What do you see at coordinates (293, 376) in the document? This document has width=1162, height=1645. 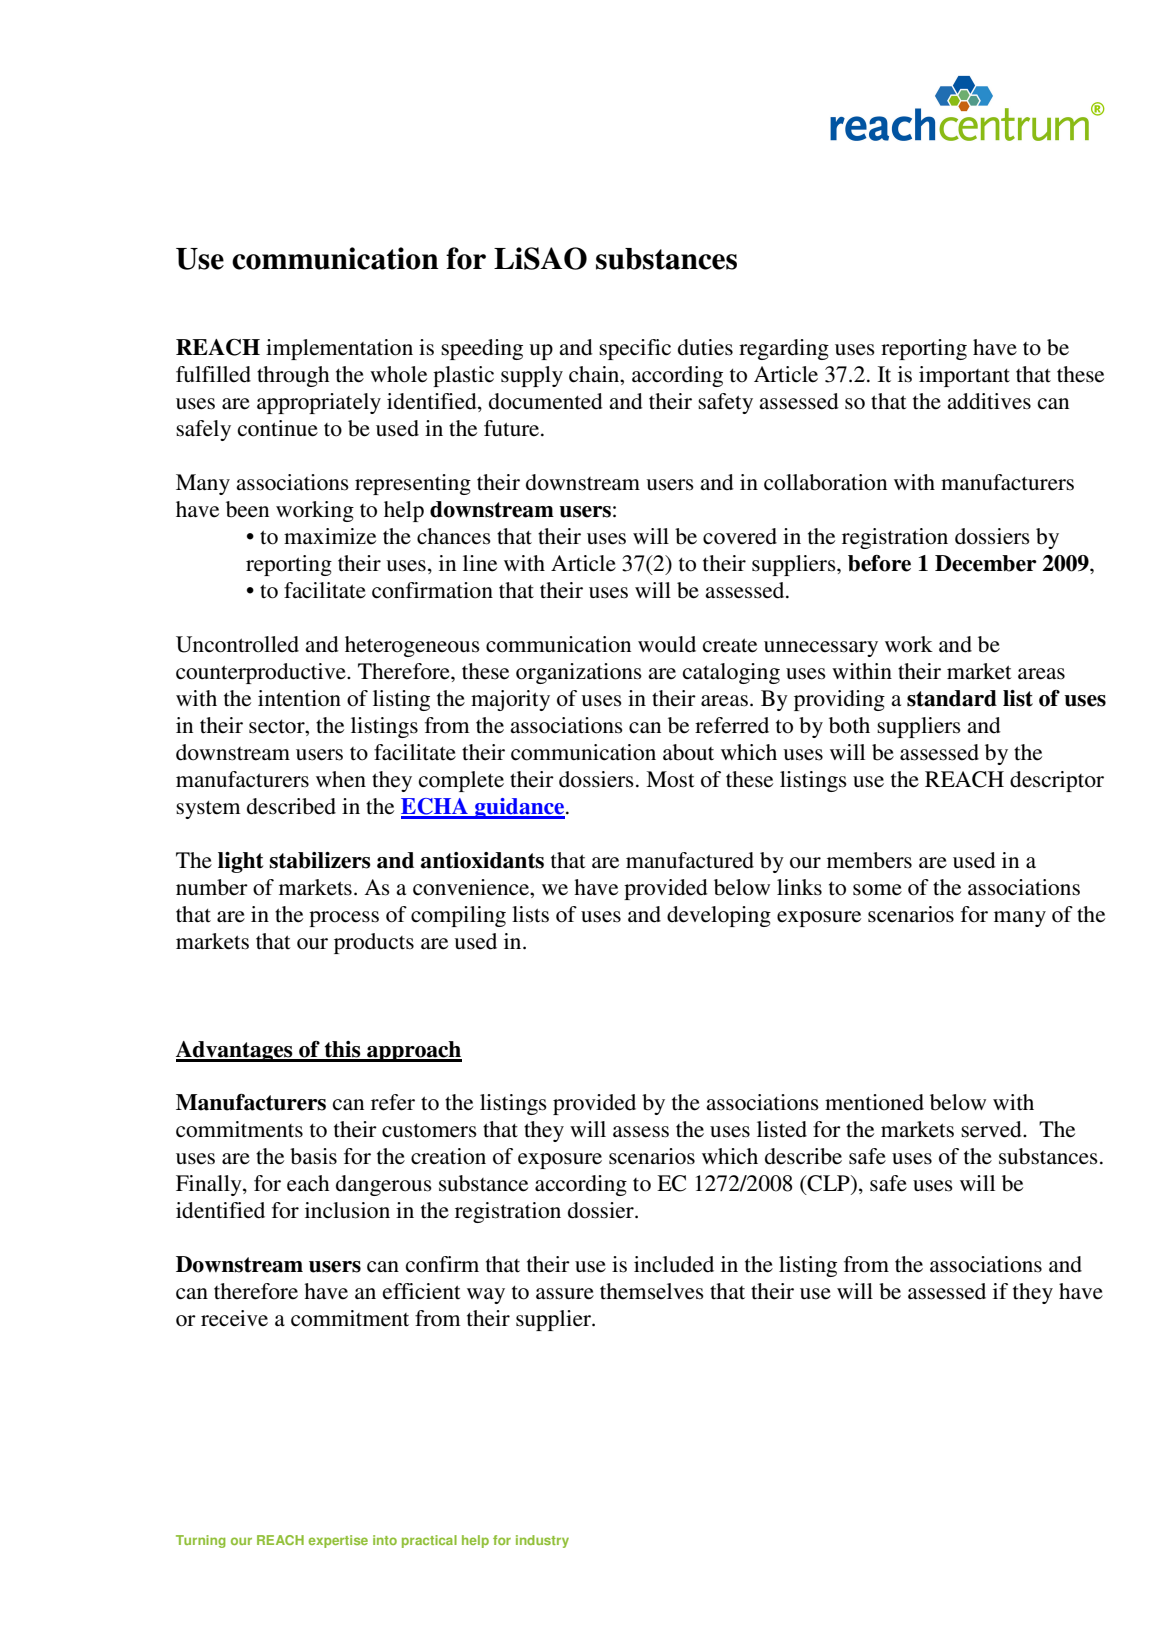 I see `through` at bounding box center [293, 376].
